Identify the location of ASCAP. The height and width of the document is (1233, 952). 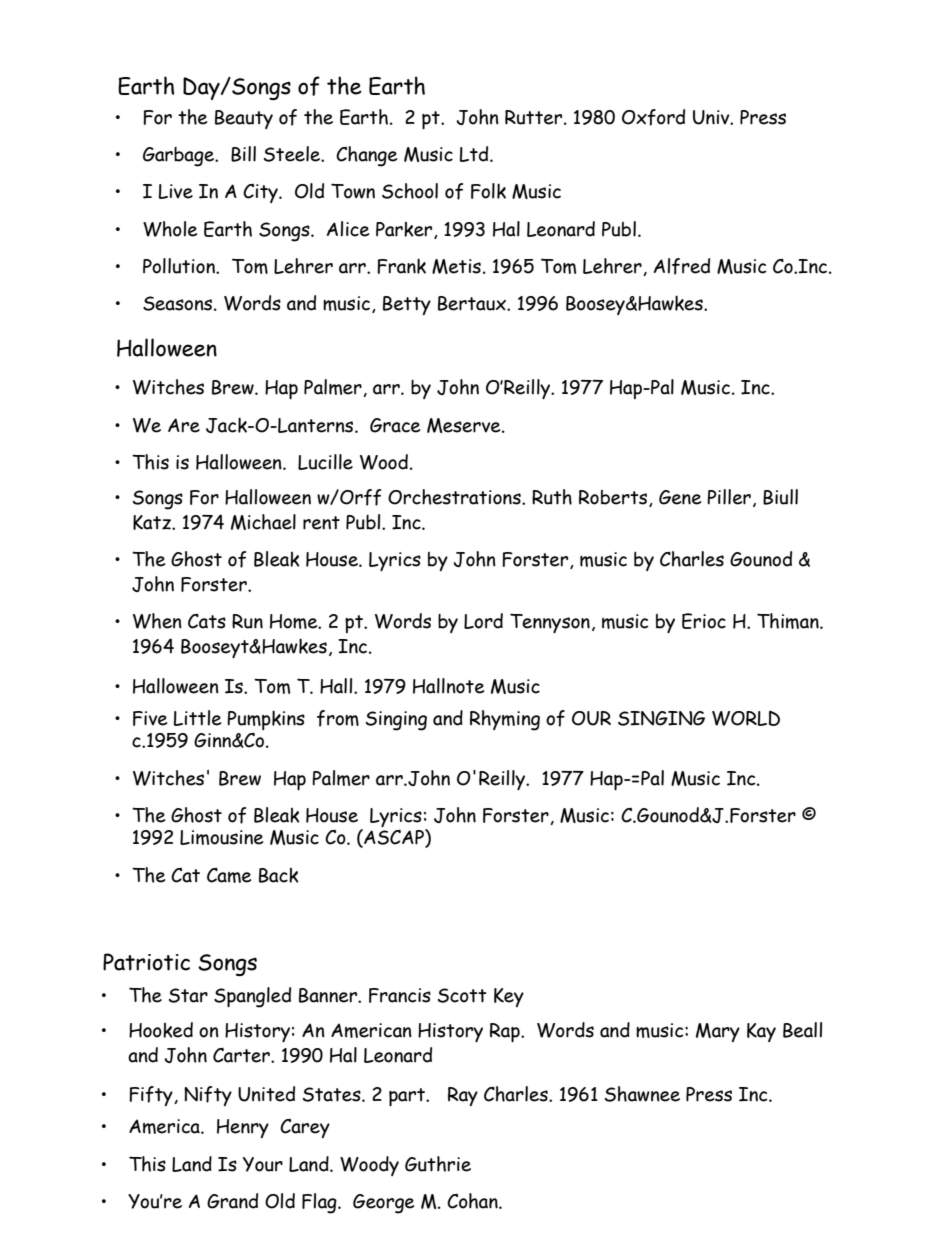
(394, 838).
